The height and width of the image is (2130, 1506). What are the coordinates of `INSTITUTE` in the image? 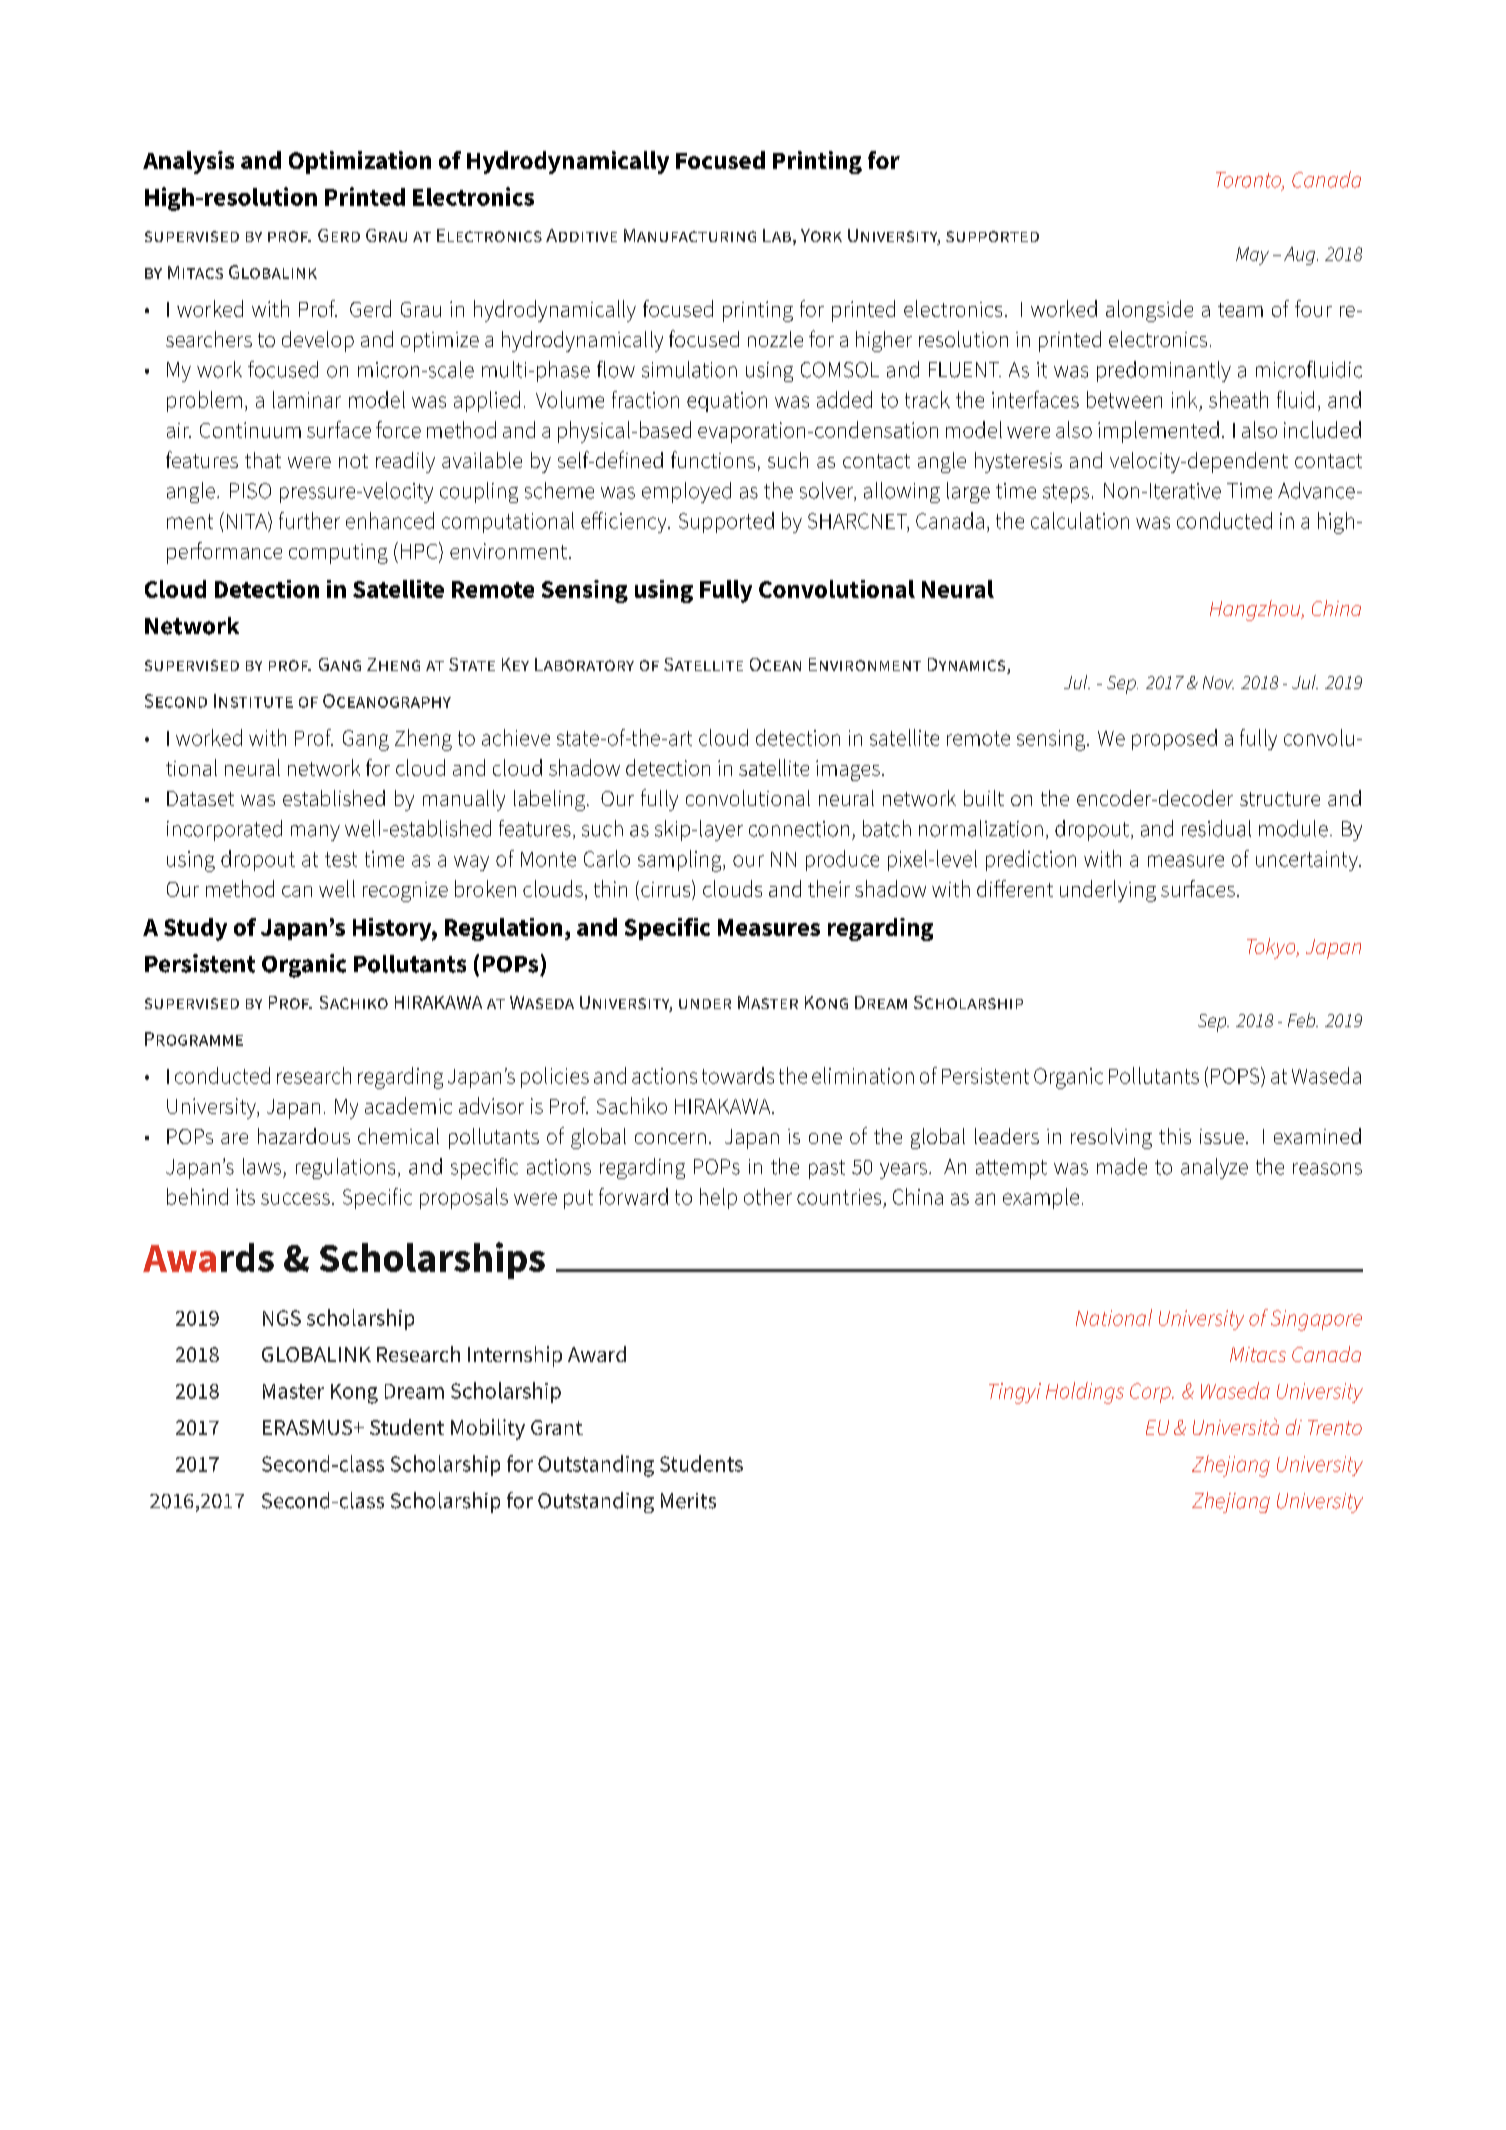 It's located at (253, 701).
